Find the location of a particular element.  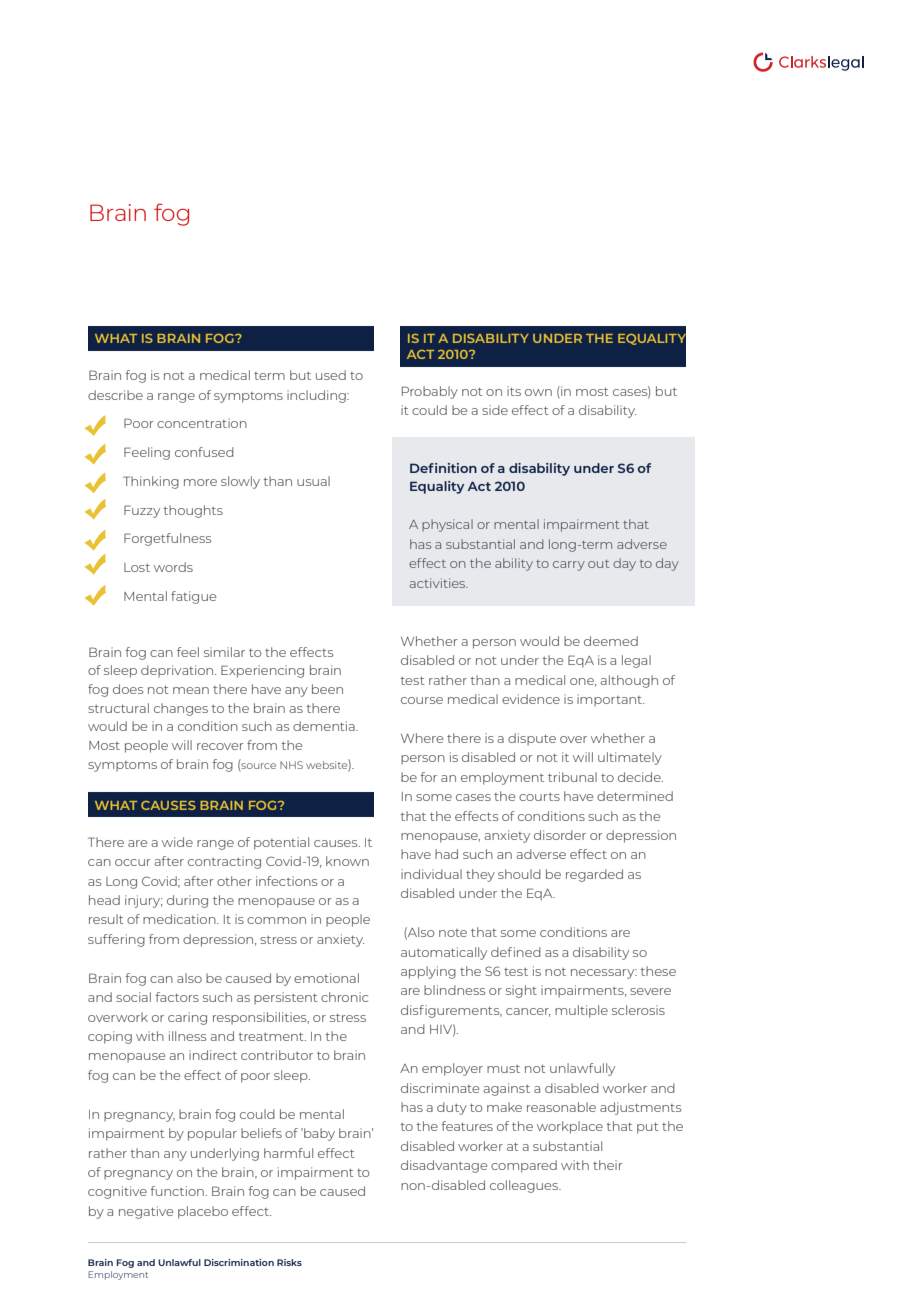

known is located at coordinates (347, 861).
